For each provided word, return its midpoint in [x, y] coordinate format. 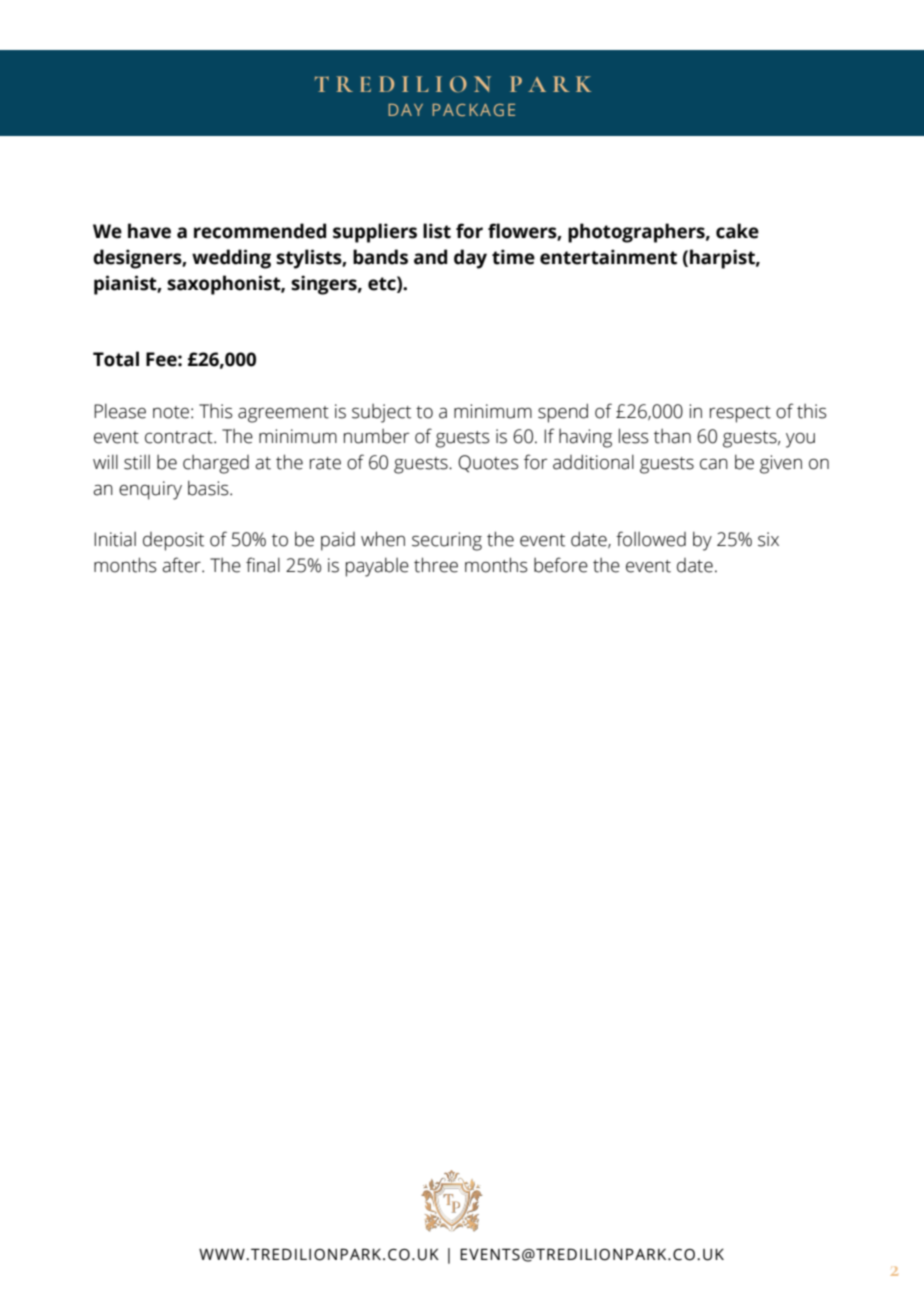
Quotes [488, 464]
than [672, 436]
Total [116, 359]
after [182, 565]
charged [216, 464]
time [513, 257]
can [714, 464]
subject [381, 413]
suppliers [375, 233]
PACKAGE [473, 110]
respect [740, 414]
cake [737, 231]
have [149, 231]
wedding [231, 259]
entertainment [608, 257]
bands [380, 257]
